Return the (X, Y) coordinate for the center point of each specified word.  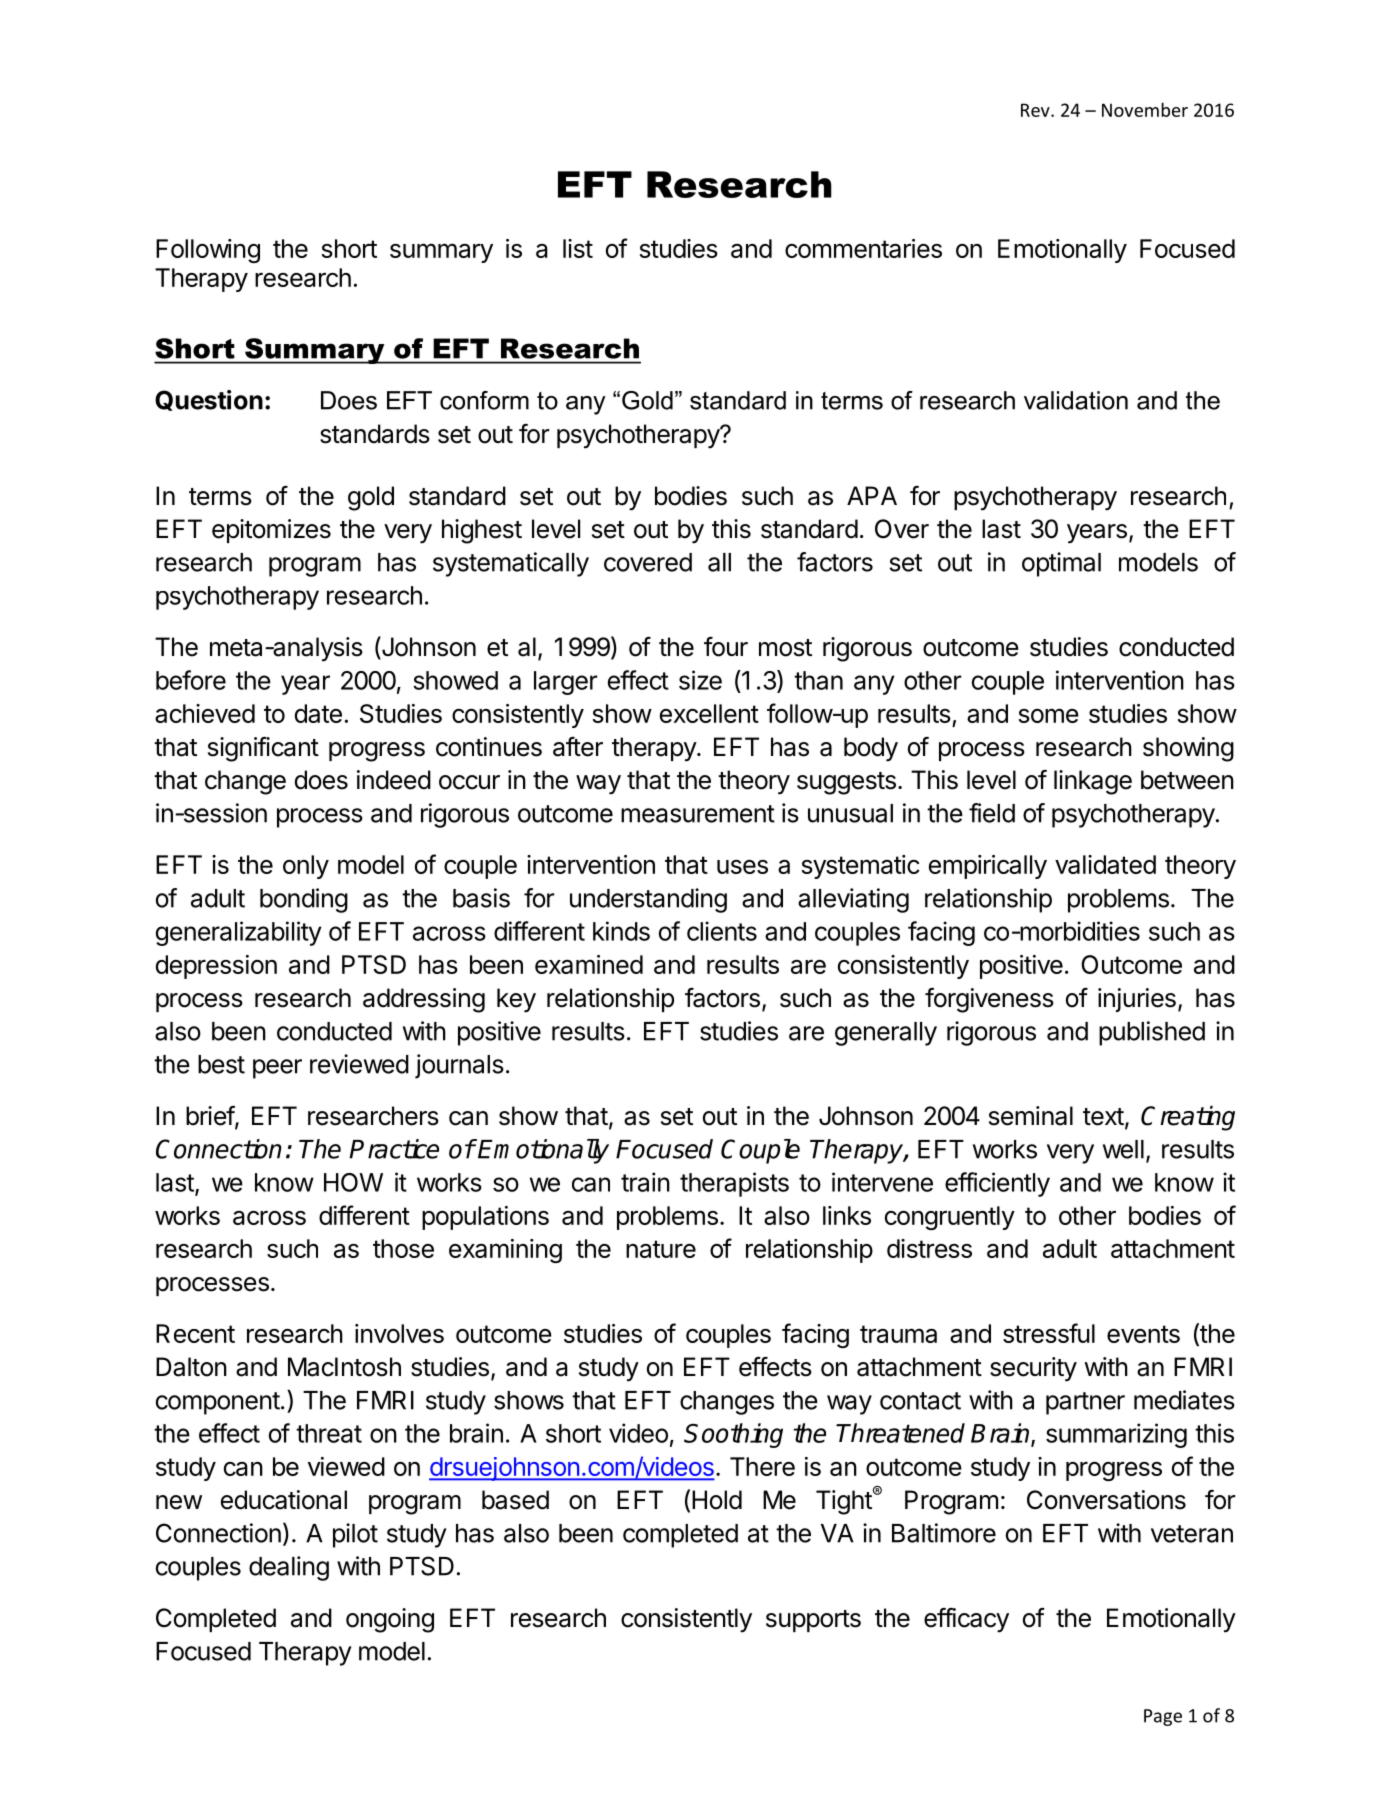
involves (399, 1333)
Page (1163, 1717)
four (726, 647)
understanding (648, 900)
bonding (304, 900)
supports (813, 1621)
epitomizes (271, 531)
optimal (1061, 564)
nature (661, 1249)
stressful (1049, 1333)
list (578, 248)
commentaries (863, 248)
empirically (988, 867)
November (1145, 109)
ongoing (390, 1620)
